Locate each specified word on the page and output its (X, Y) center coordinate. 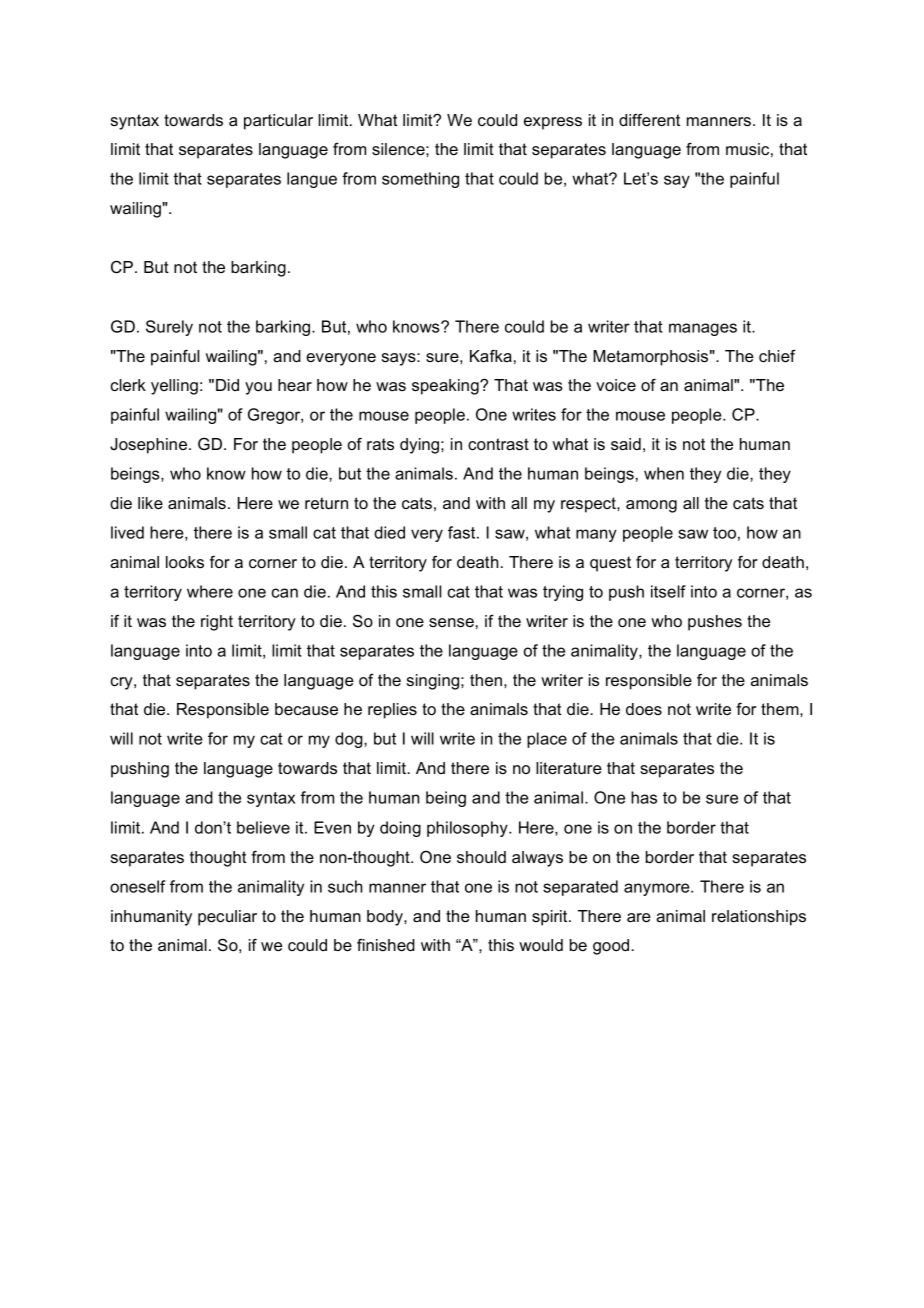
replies (392, 711)
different (649, 120)
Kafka (491, 356)
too (724, 533)
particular (278, 122)
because (306, 709)
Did (227, 385)
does (644, 709)
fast (463, 532)
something (420, 180)
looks (185, 562)
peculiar (227, 918)
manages (703, 329)
